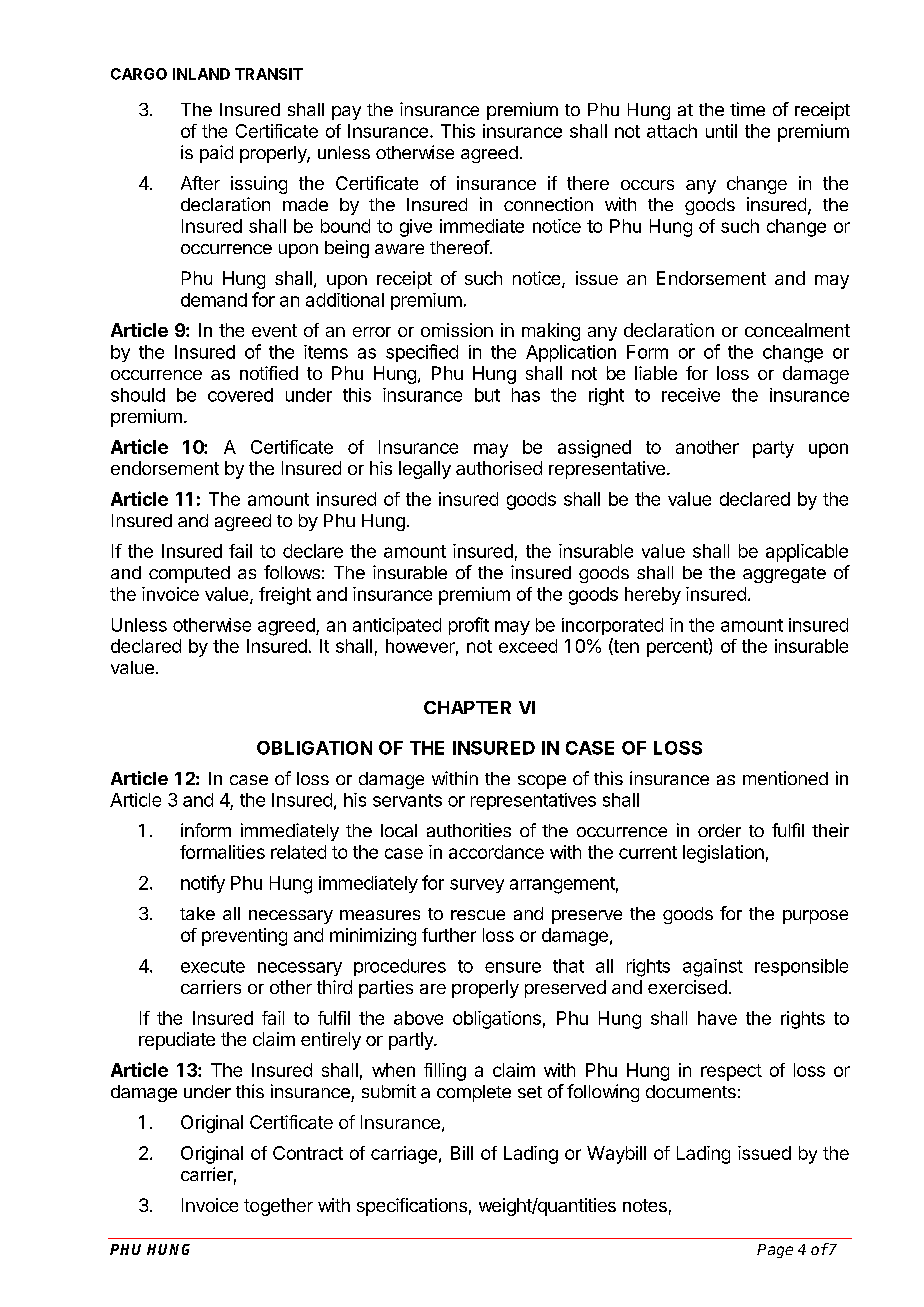 This document has height=1307, width=924. I want to click on party, so click(773, 449).
